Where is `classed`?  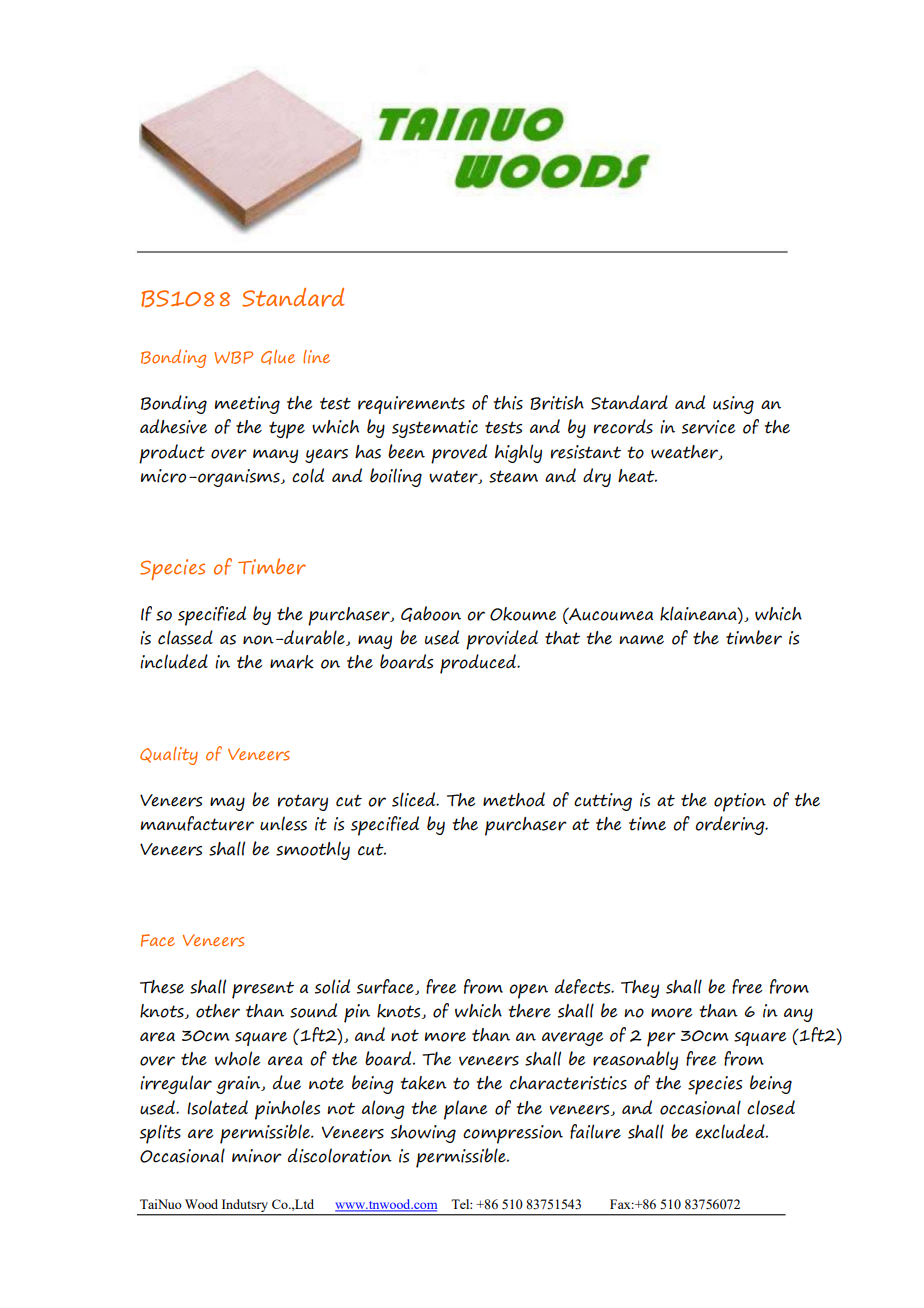
classed is located at coordinates (185, 637).
